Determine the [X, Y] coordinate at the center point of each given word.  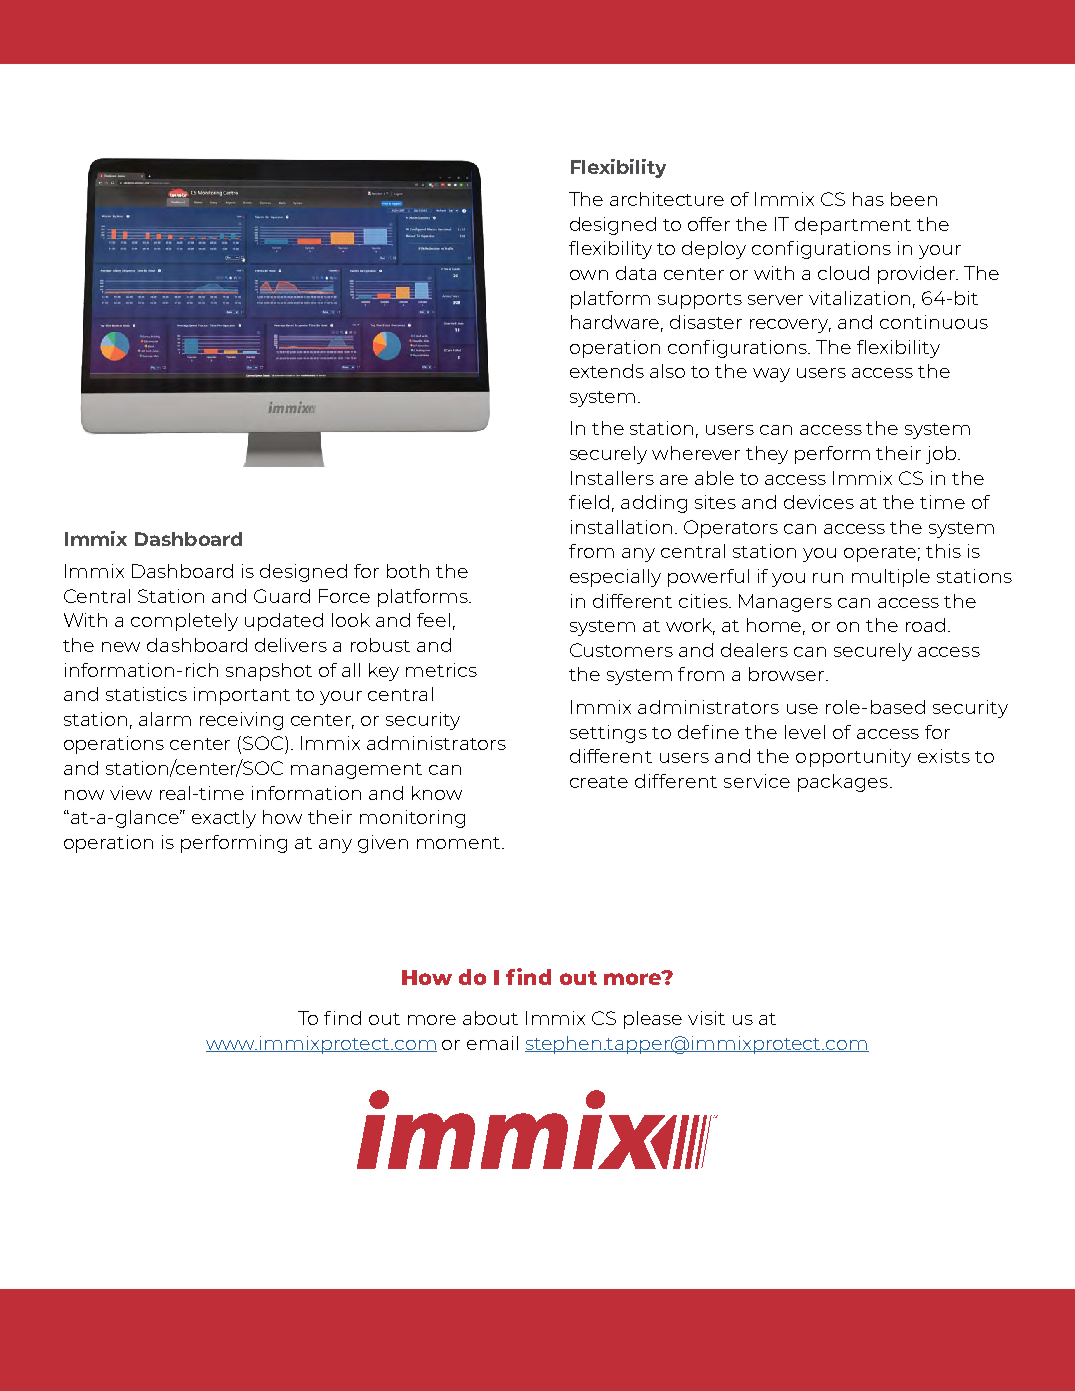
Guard [282, 596]
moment [460, 843]
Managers [785, 603]
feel [433, 620]
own [589, 275]
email [492, 1043]
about [490, 1018]
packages [843, 783]
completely [184, 622]
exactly [224, 819]
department [853, 226]
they [767, 455]
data [636, 273]
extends [607, 371]
